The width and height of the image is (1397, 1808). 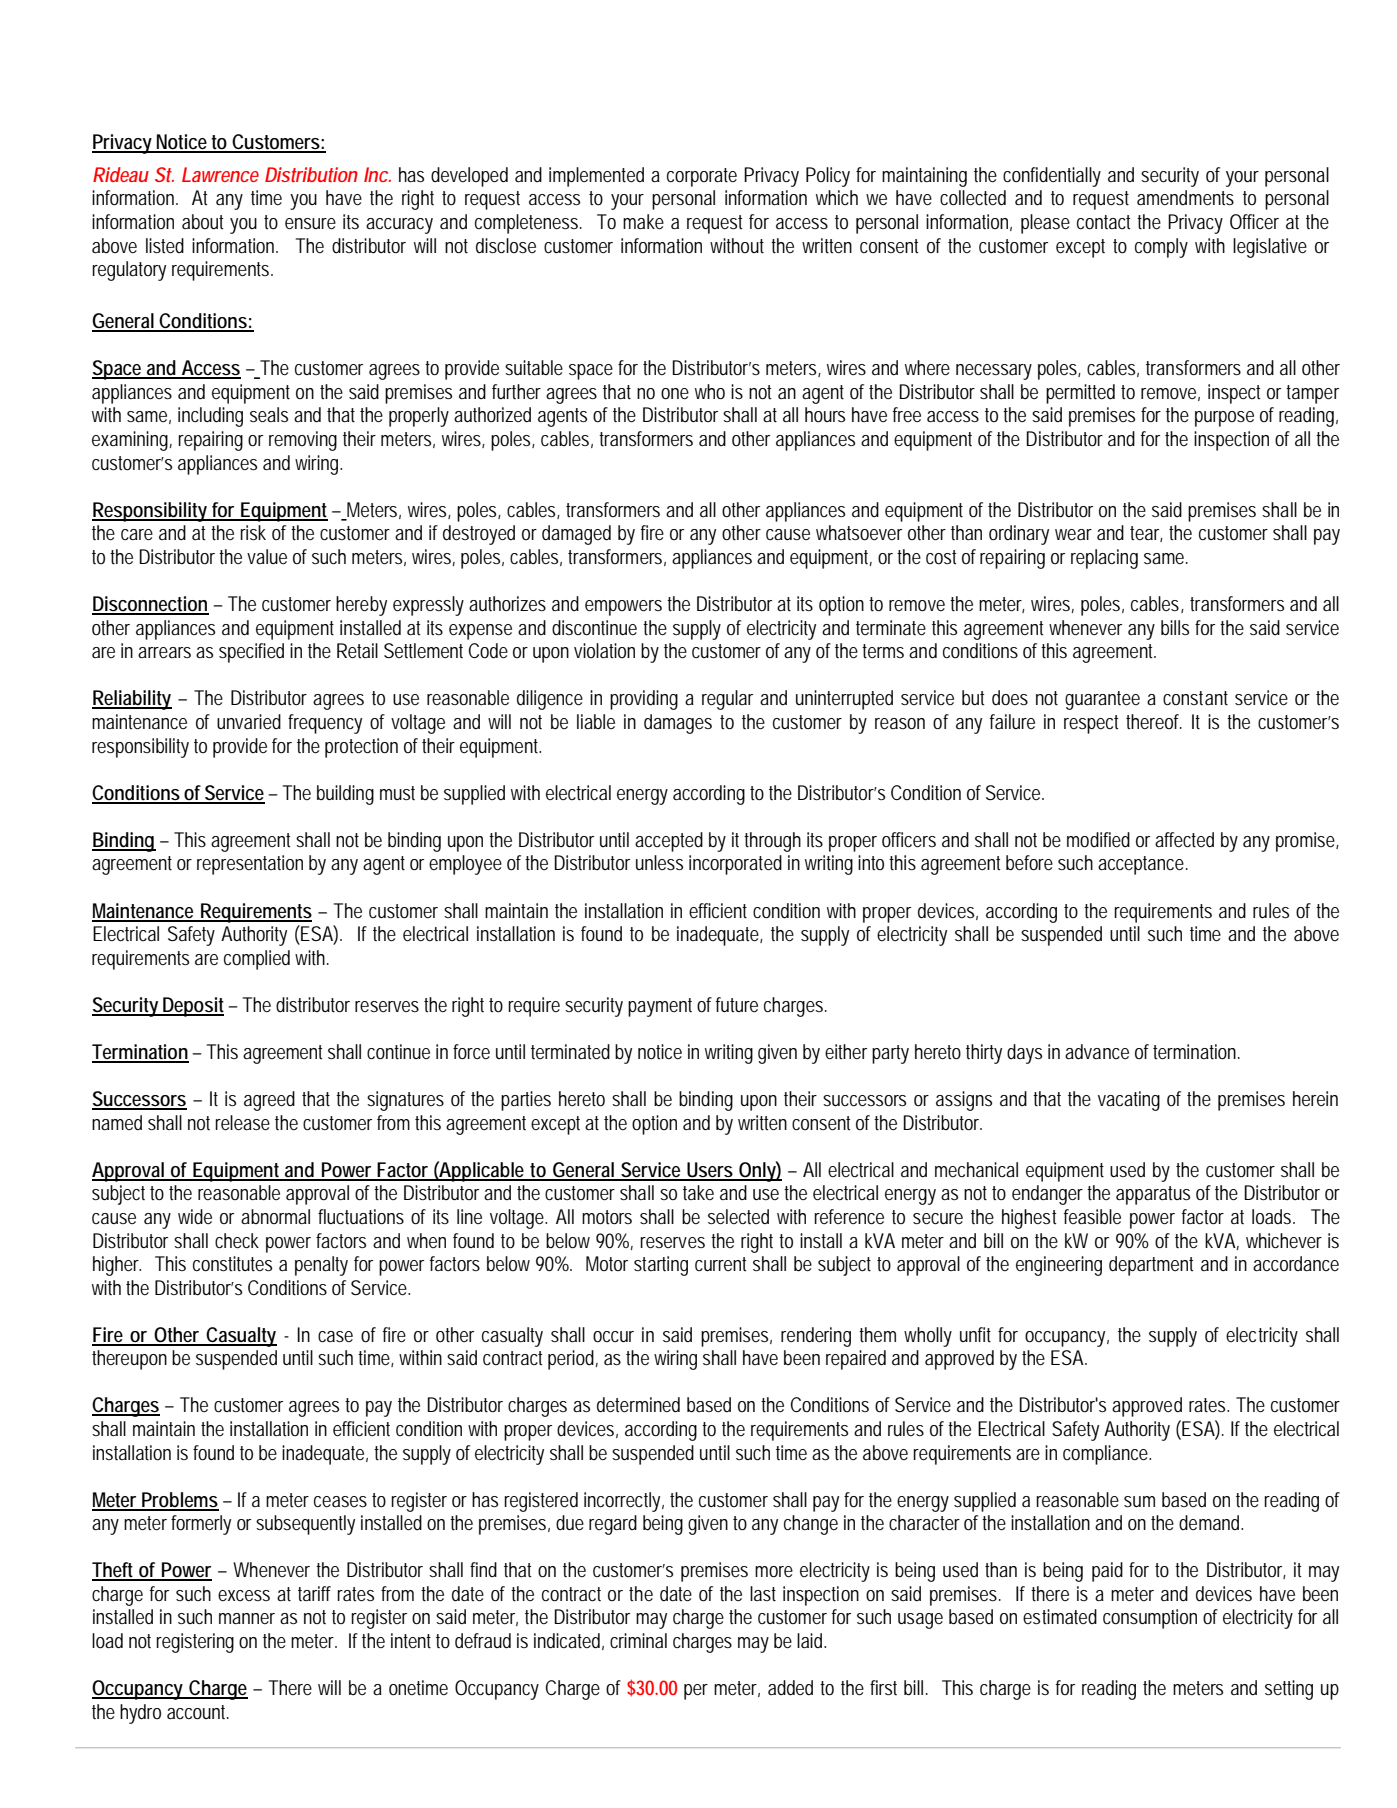 What do you see at coordinates (737, 1004) in the image?
I see `future` at bounding box center [737, 1004].
